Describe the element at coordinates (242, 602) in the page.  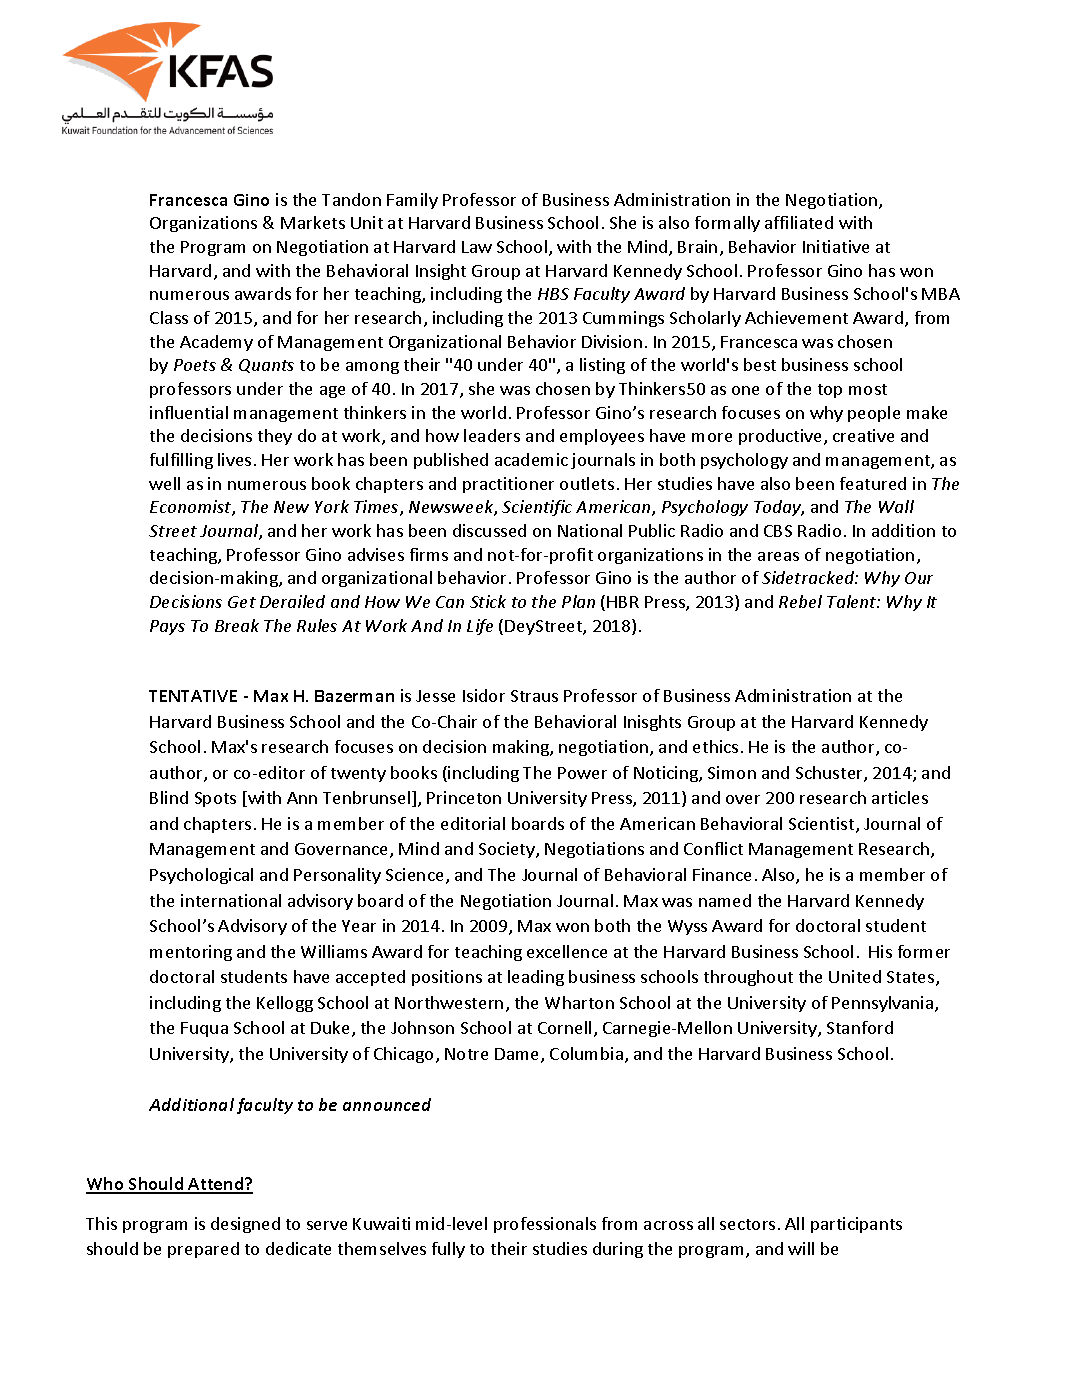
I see `Get` at that location.
